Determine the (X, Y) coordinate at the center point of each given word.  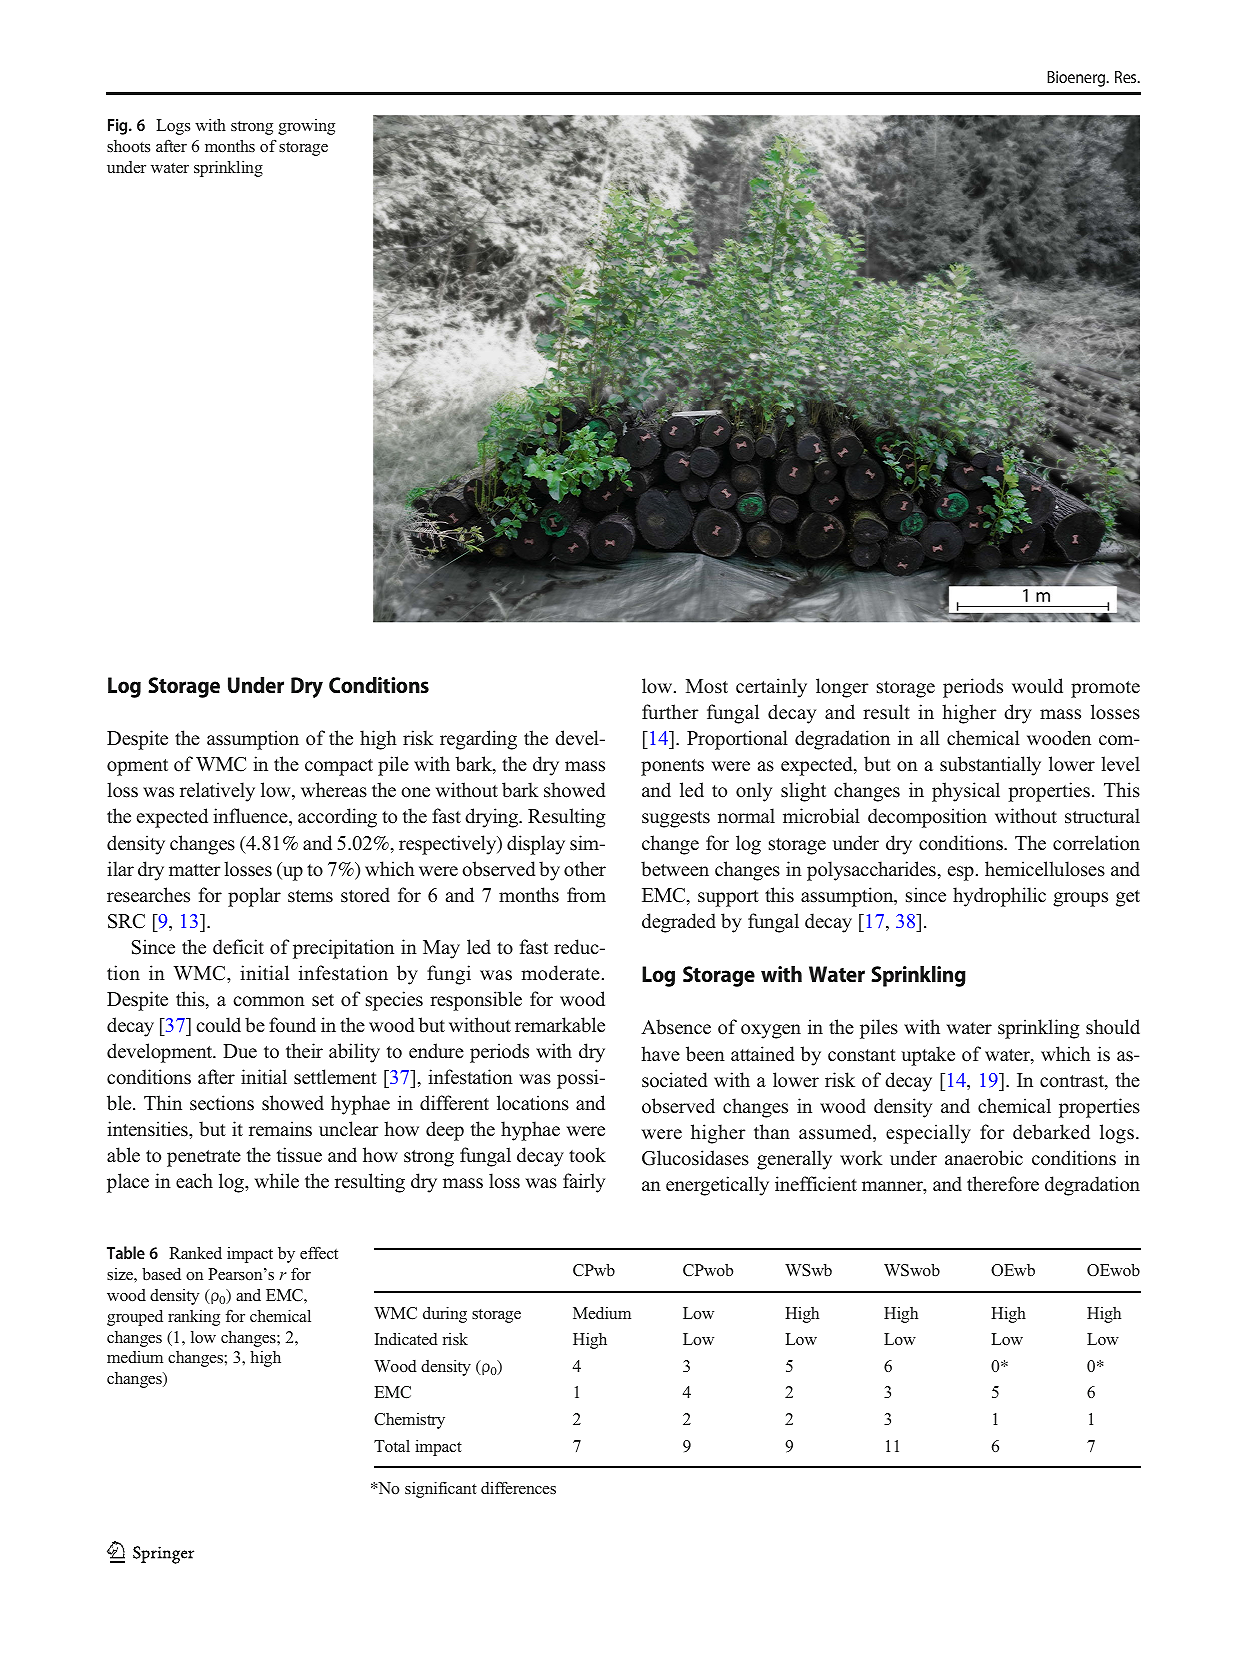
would (1037, 686)
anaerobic (984, 1158)
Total (392, 1446)
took (587, 1155)
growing (306, 127)
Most (707, 686)
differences (518, 1487)
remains (280, 1129)
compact (339, 767)
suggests (676, 819)
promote (1105, 689)
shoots (128, 146)
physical (966, 792)
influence (251, 817)
